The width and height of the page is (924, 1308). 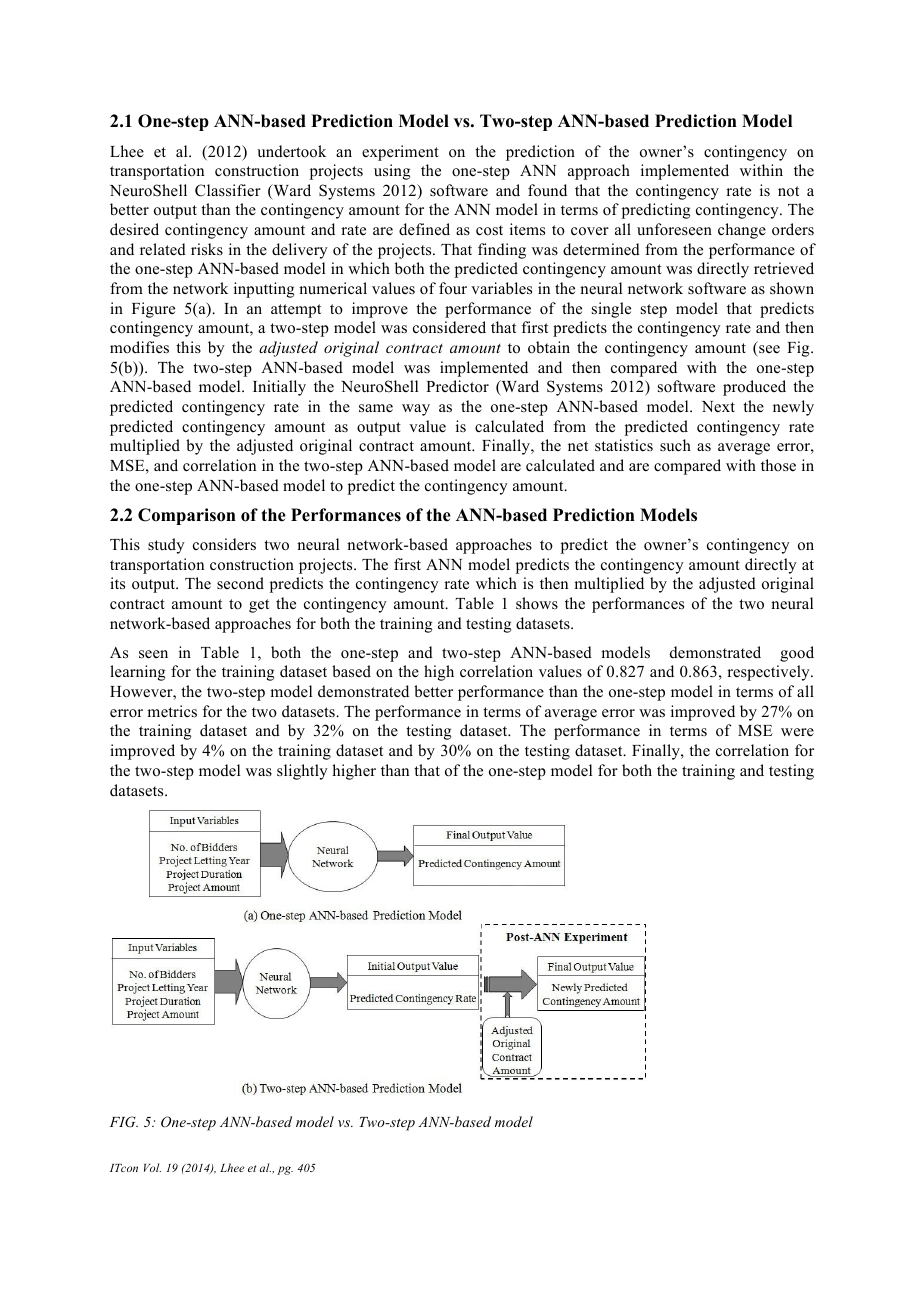 I want to click on Initially, so click(x=279, y=388).
